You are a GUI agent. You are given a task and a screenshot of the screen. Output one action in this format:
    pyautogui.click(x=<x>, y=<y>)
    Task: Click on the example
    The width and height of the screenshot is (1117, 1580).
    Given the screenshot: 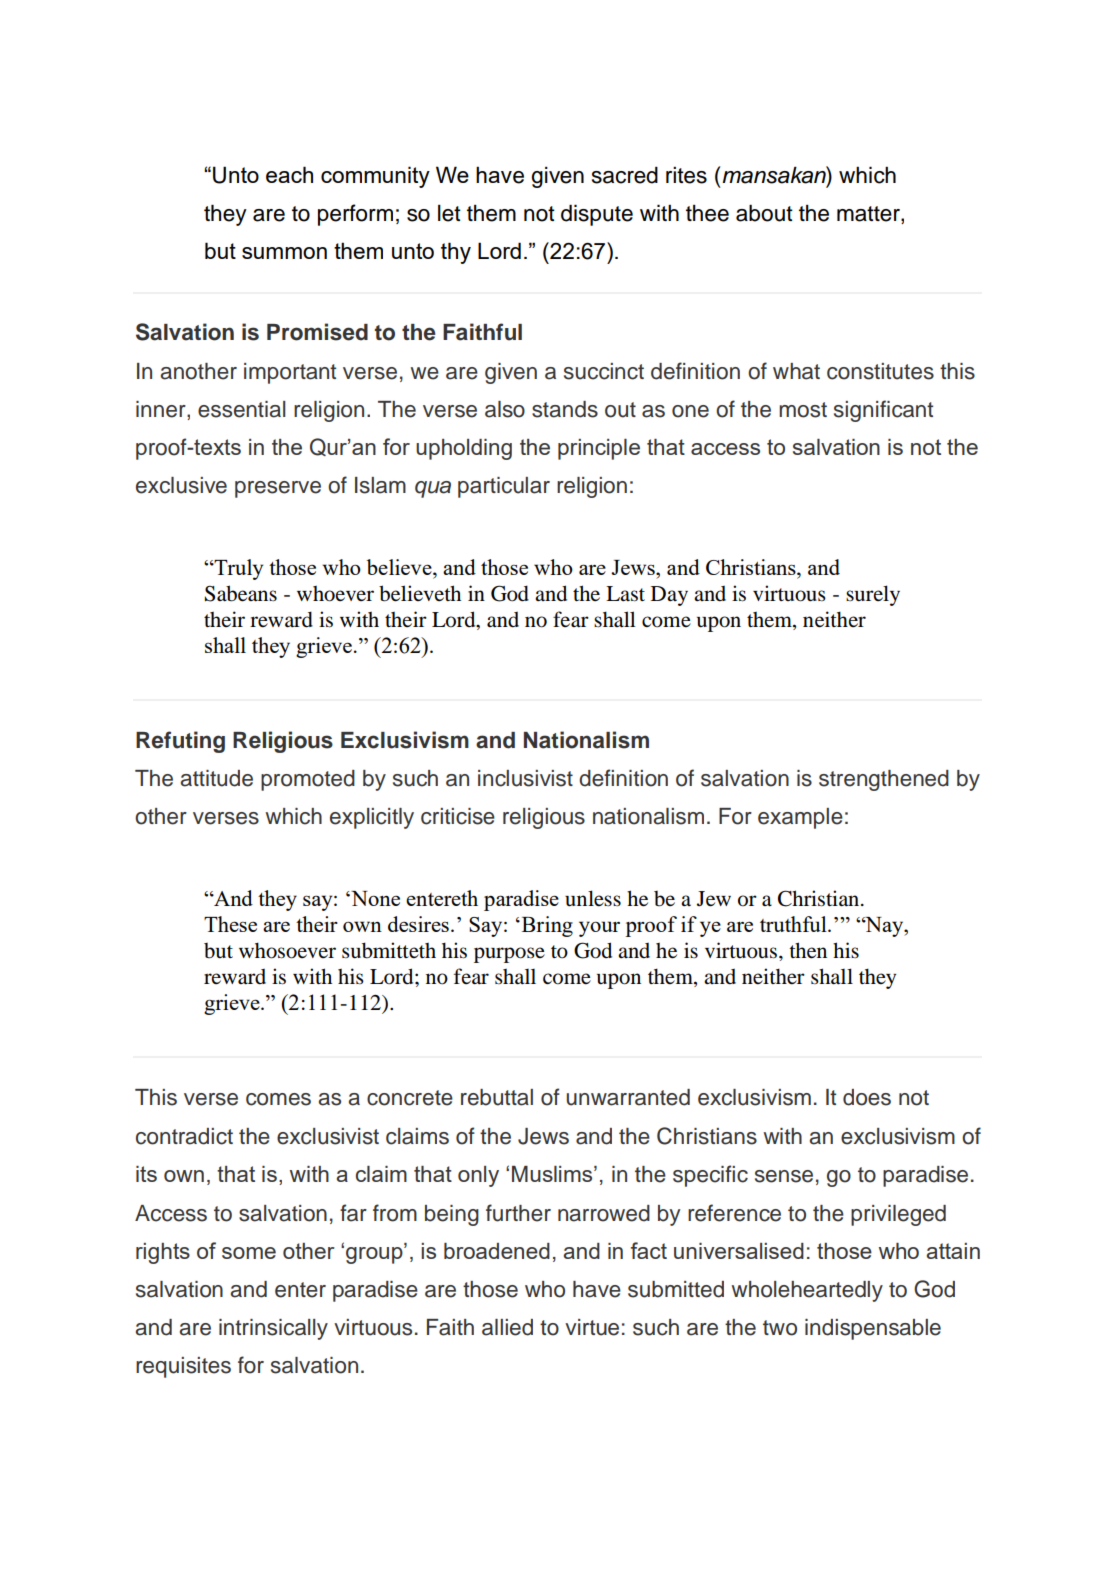 What is the action you would take?
    pyautogui.click(x=800, y=818)
